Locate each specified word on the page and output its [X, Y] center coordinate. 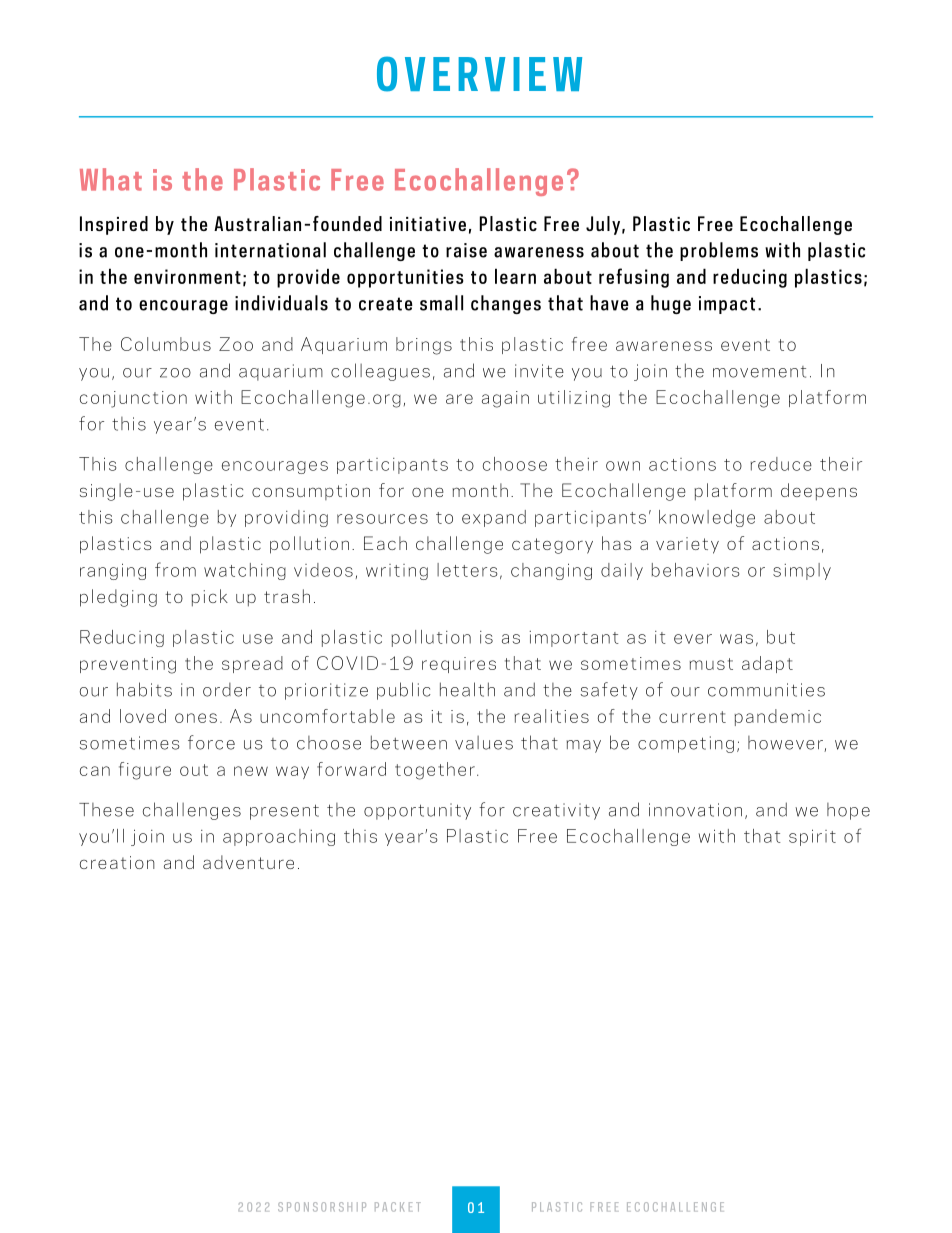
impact [727, 305]
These [106, 810]
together [435, 771]
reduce [781, 464]
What [111, 179]
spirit [812, 837]
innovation [695, 810]
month [480, 490]
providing [286, 518]
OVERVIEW [479, 74]
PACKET [398, 1207]
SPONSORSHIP [322, 1207]
